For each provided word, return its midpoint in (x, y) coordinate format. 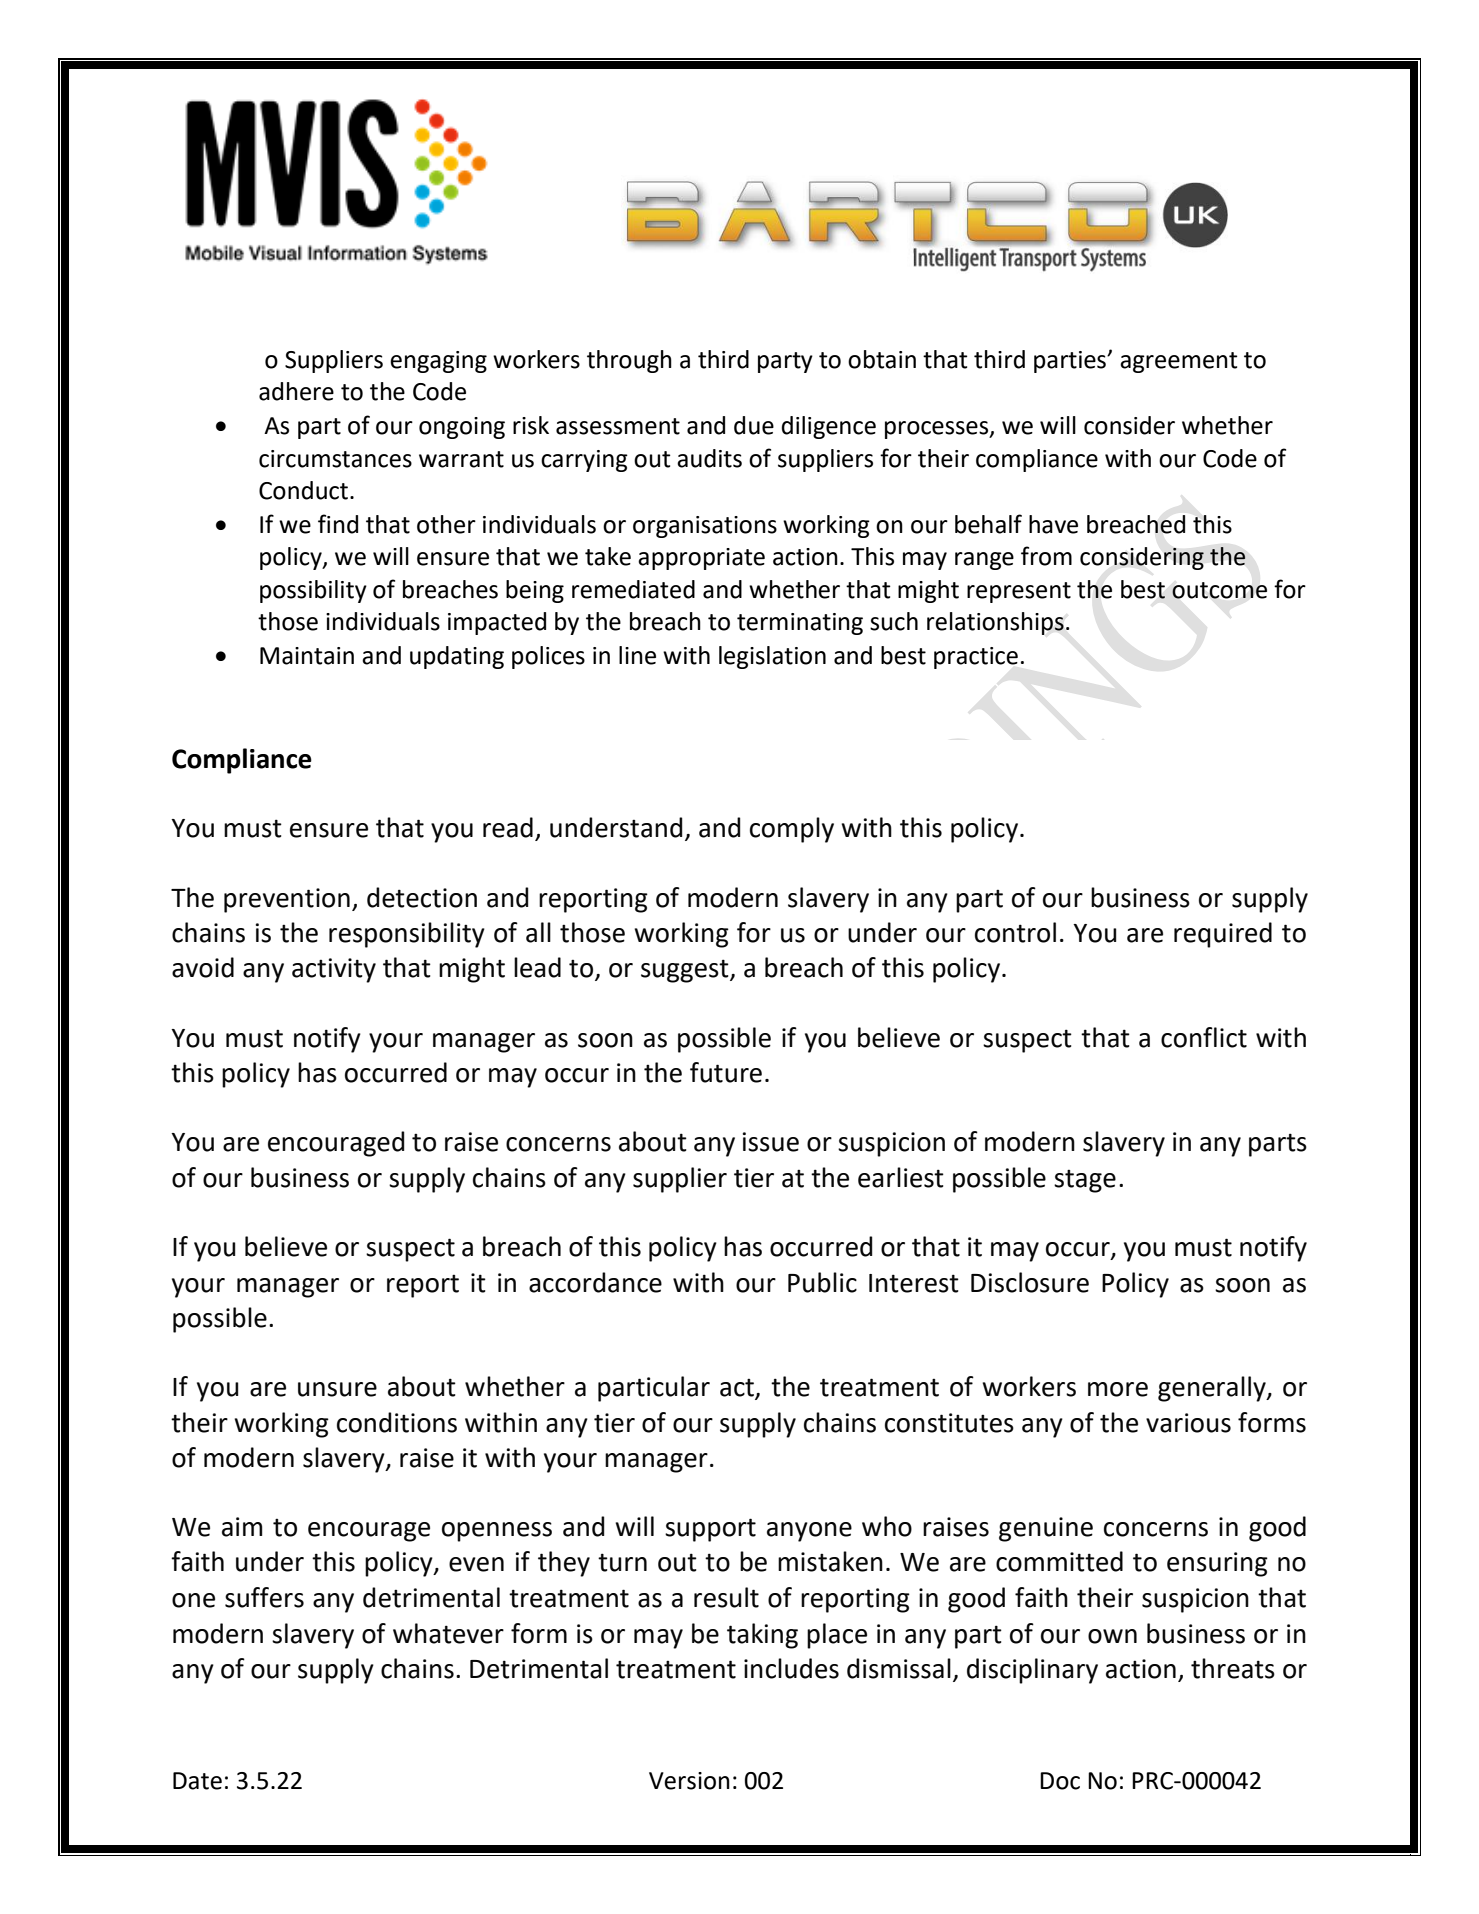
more (1118, 1389)
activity (334, 970)
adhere (296, 391)
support (710, 1530)
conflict (1204, 1037)
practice (976, 658)
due (754, 425)
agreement (1179, 362)
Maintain (307, 656)
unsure (337, 1389)
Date (197, 1781)
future (726, 1072)
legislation (772, 657)
